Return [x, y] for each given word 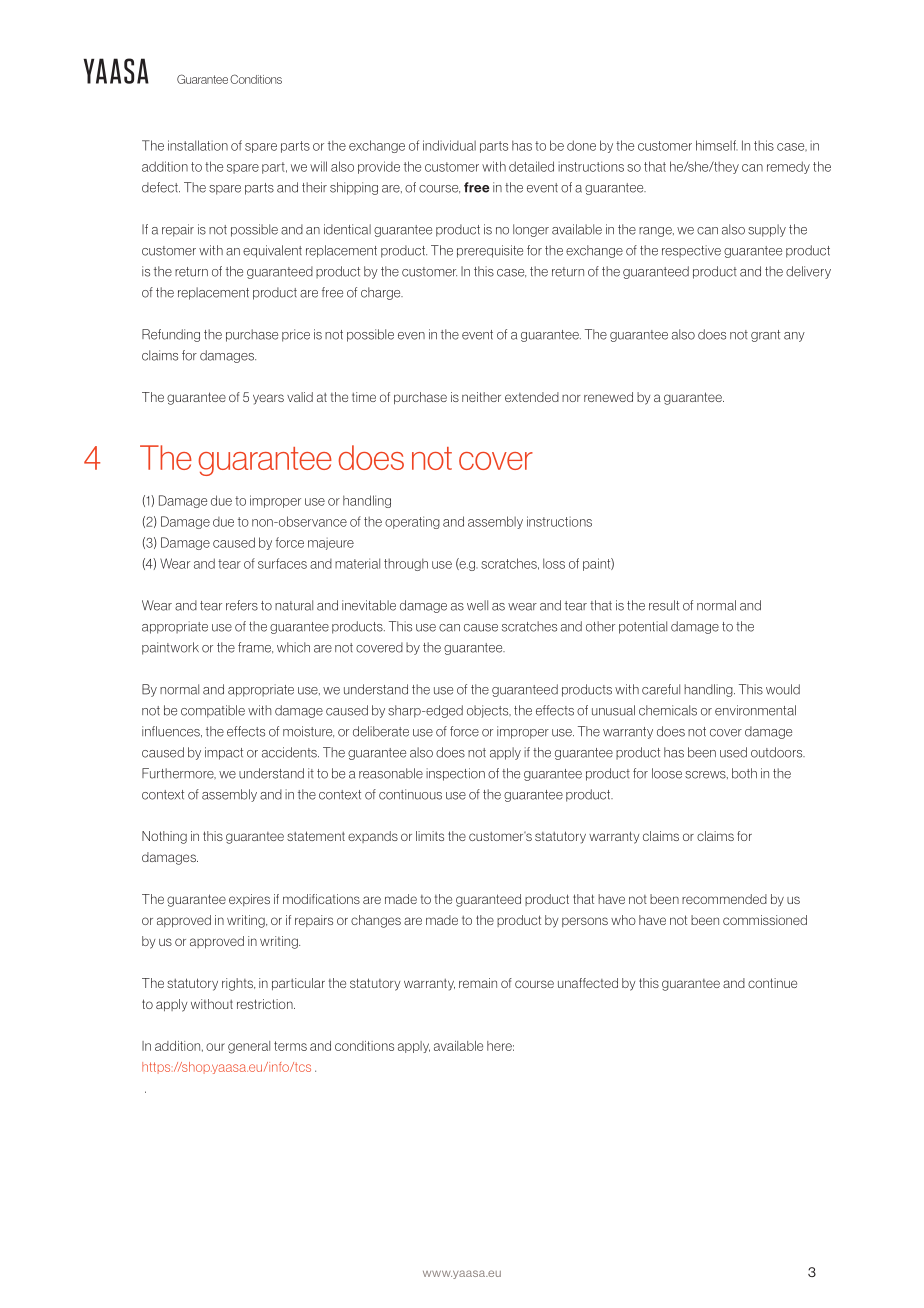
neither [481, 397]
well [477, 605]
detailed [531, 166]
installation [198, 145]
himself [717, 145]
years [268, 399]
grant [765, 336]
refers [242, 605]
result [664, 605]
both [744, 773]
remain [478, 983]
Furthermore [179, 773]
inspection [455, 774]
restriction [266, 1004]
